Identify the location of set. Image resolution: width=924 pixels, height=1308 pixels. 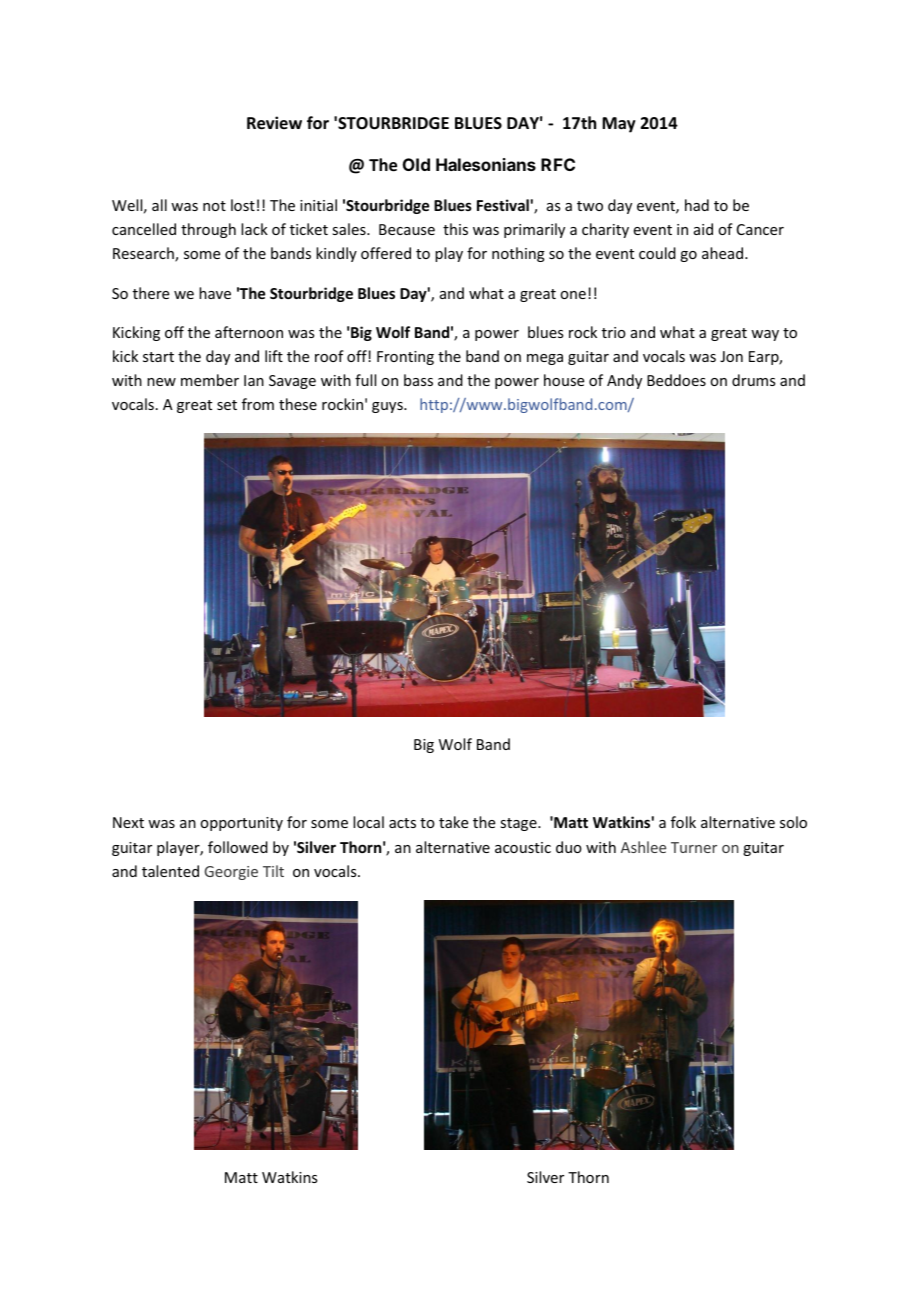
(227, 405).
